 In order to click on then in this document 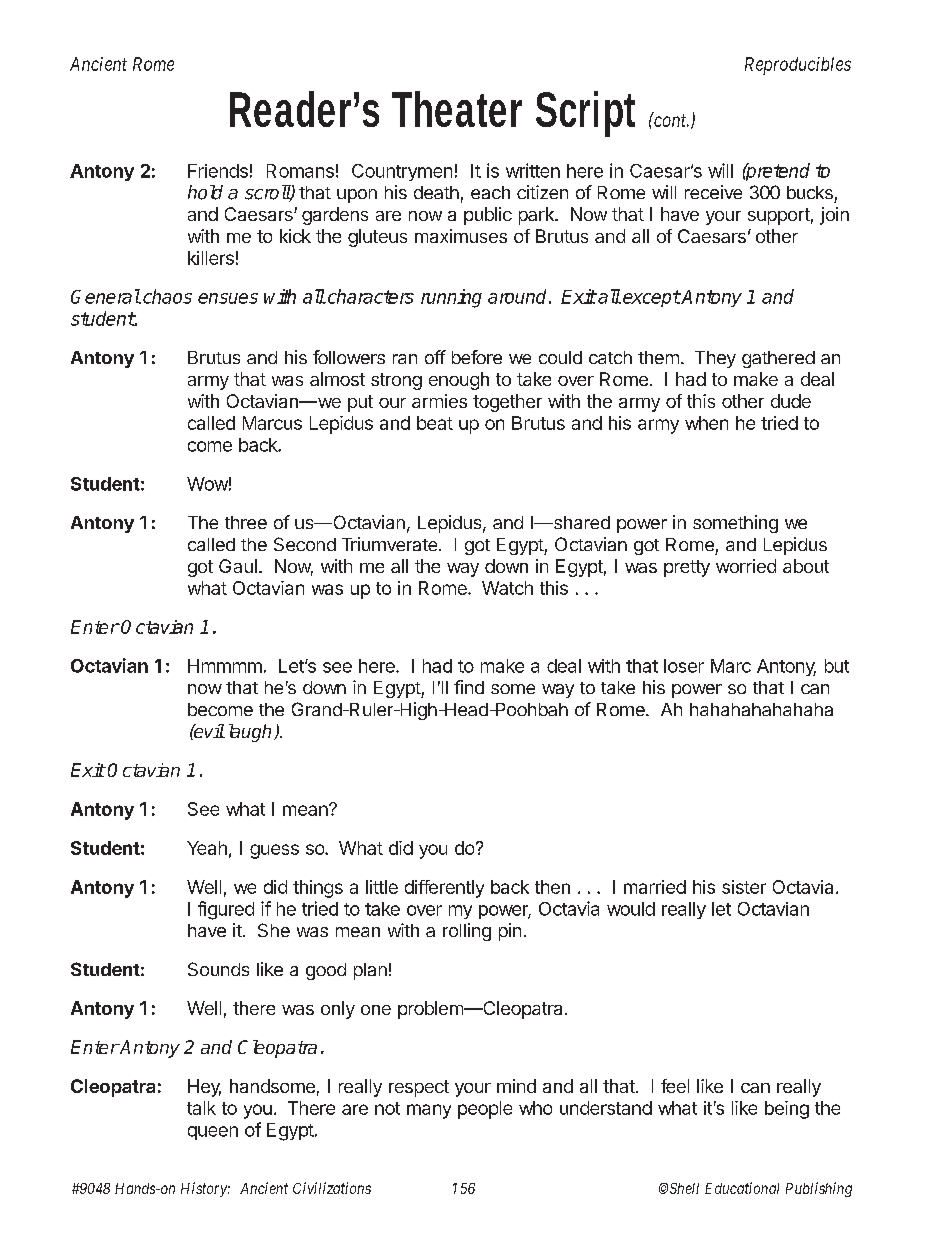, I will do `click(552, 887)`.
